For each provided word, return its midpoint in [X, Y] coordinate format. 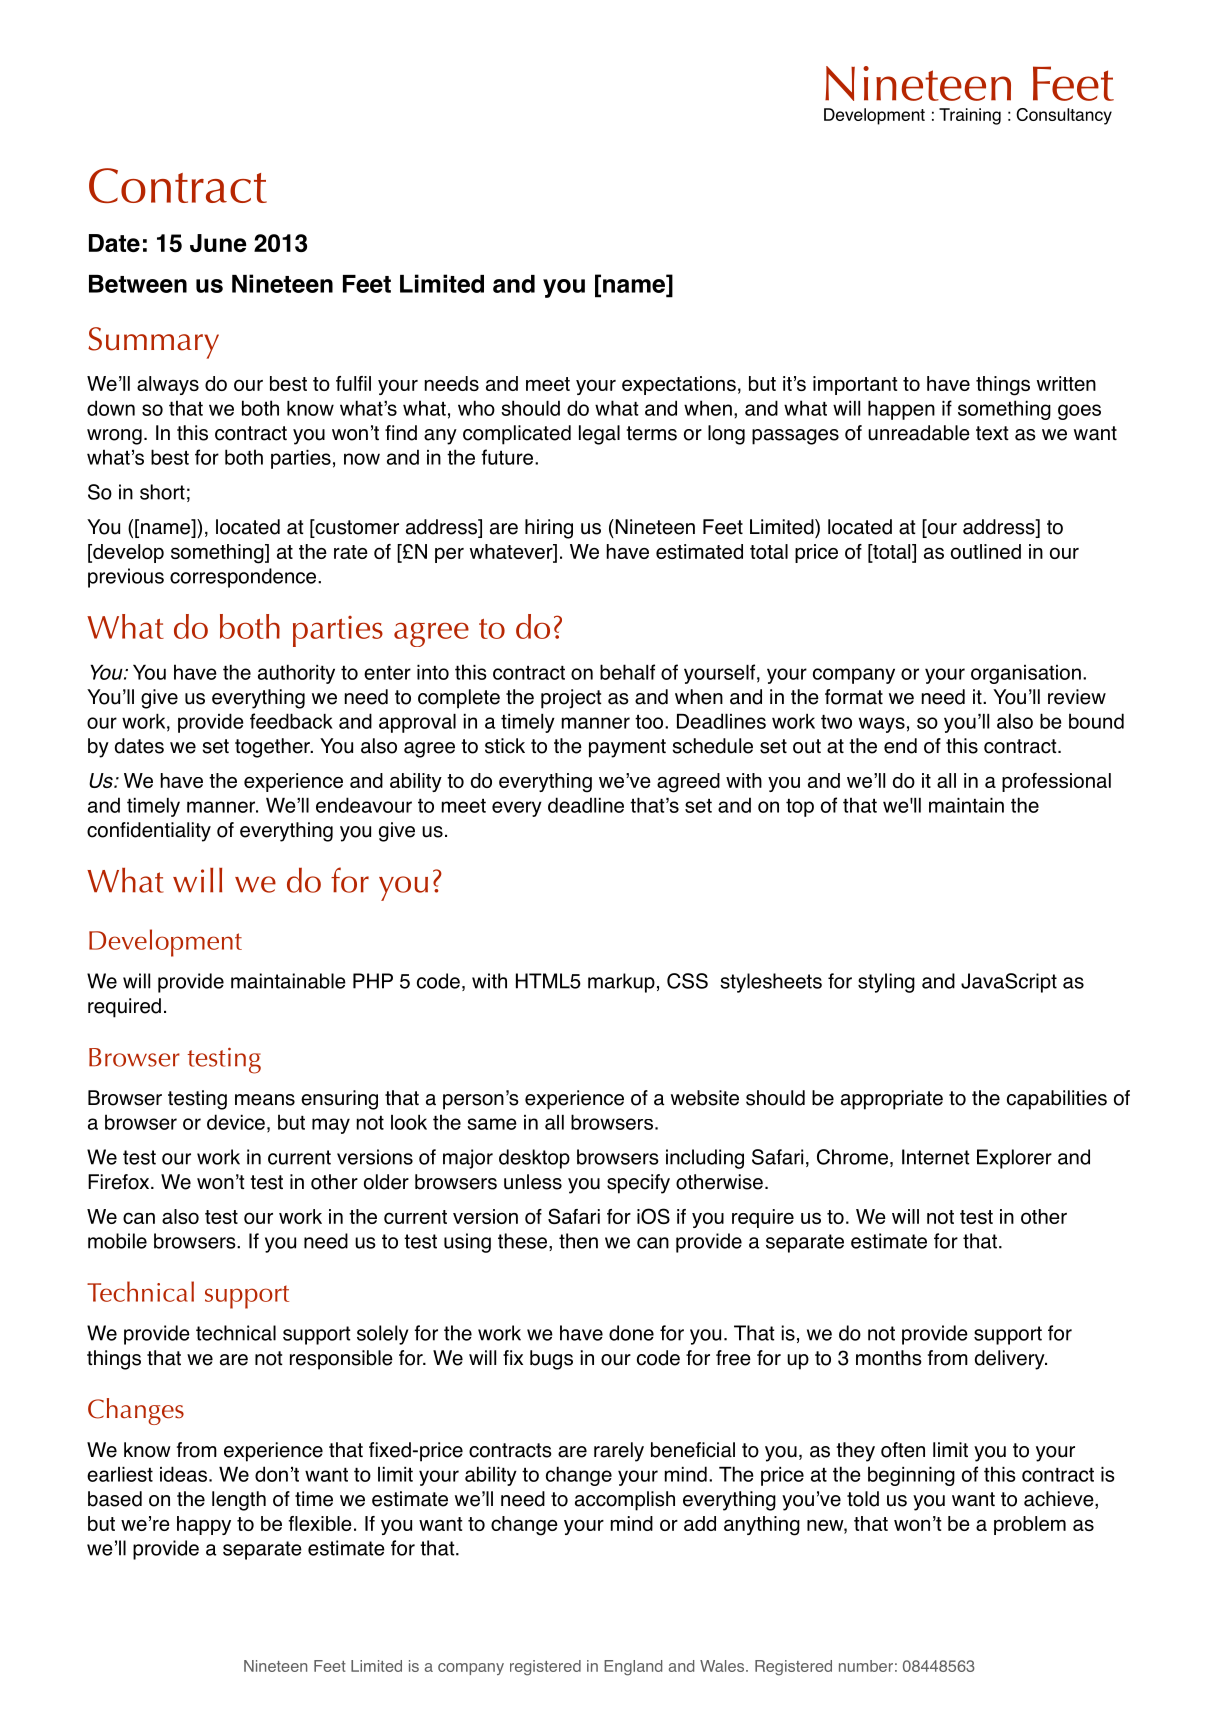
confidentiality [149, 832]
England [633, 1668]
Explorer [1014, 1159]
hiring [549, 529]
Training [970, 116]
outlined [986, 551]
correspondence [244, 578]
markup [621, 983]
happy [204, 1525]
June [218, 243]
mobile [117, 1241]
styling [886, 983]
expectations [679, 385]
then [578, 1241]
